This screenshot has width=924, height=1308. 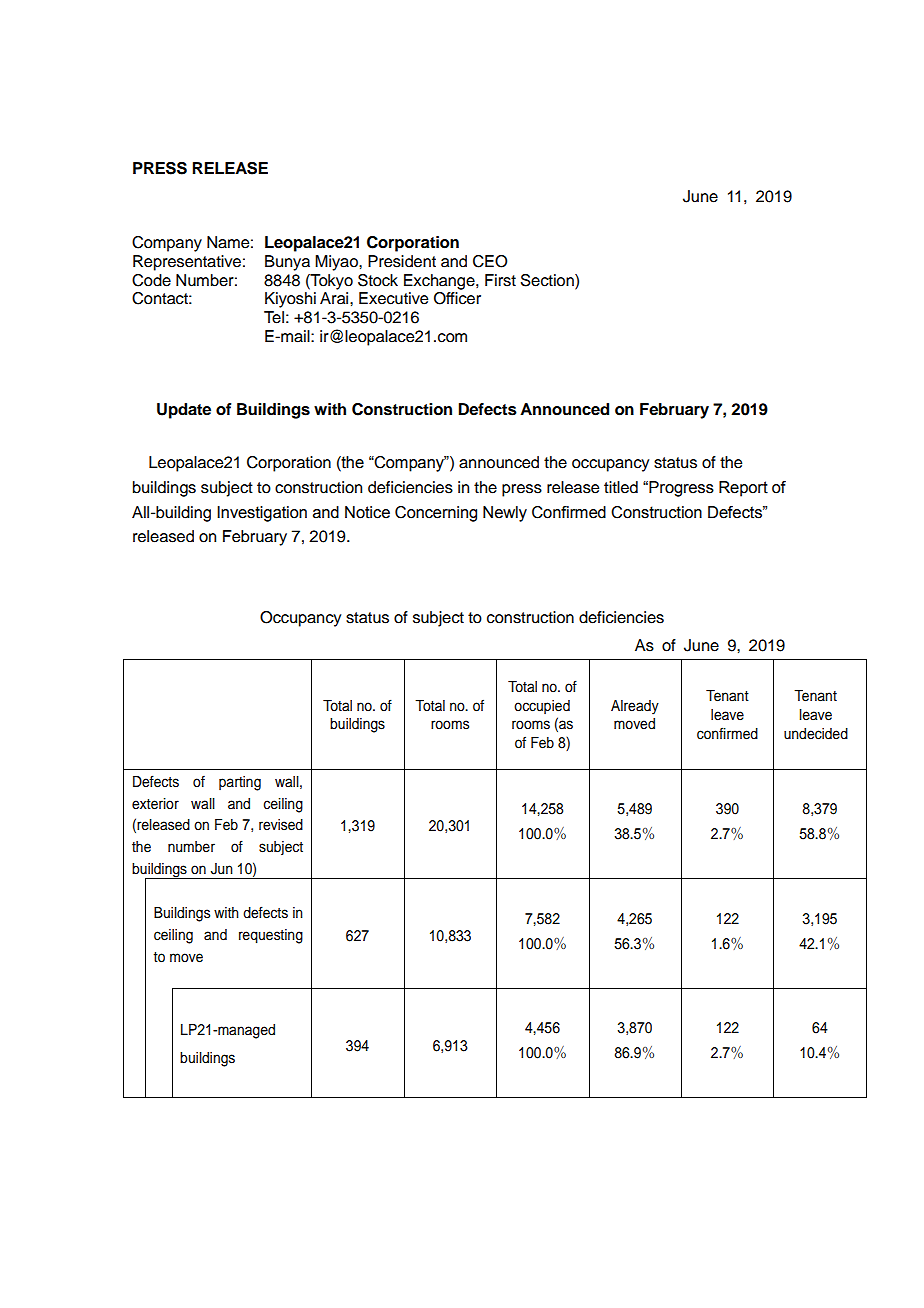 I want to click on Section, so click(x=548, y=280).
